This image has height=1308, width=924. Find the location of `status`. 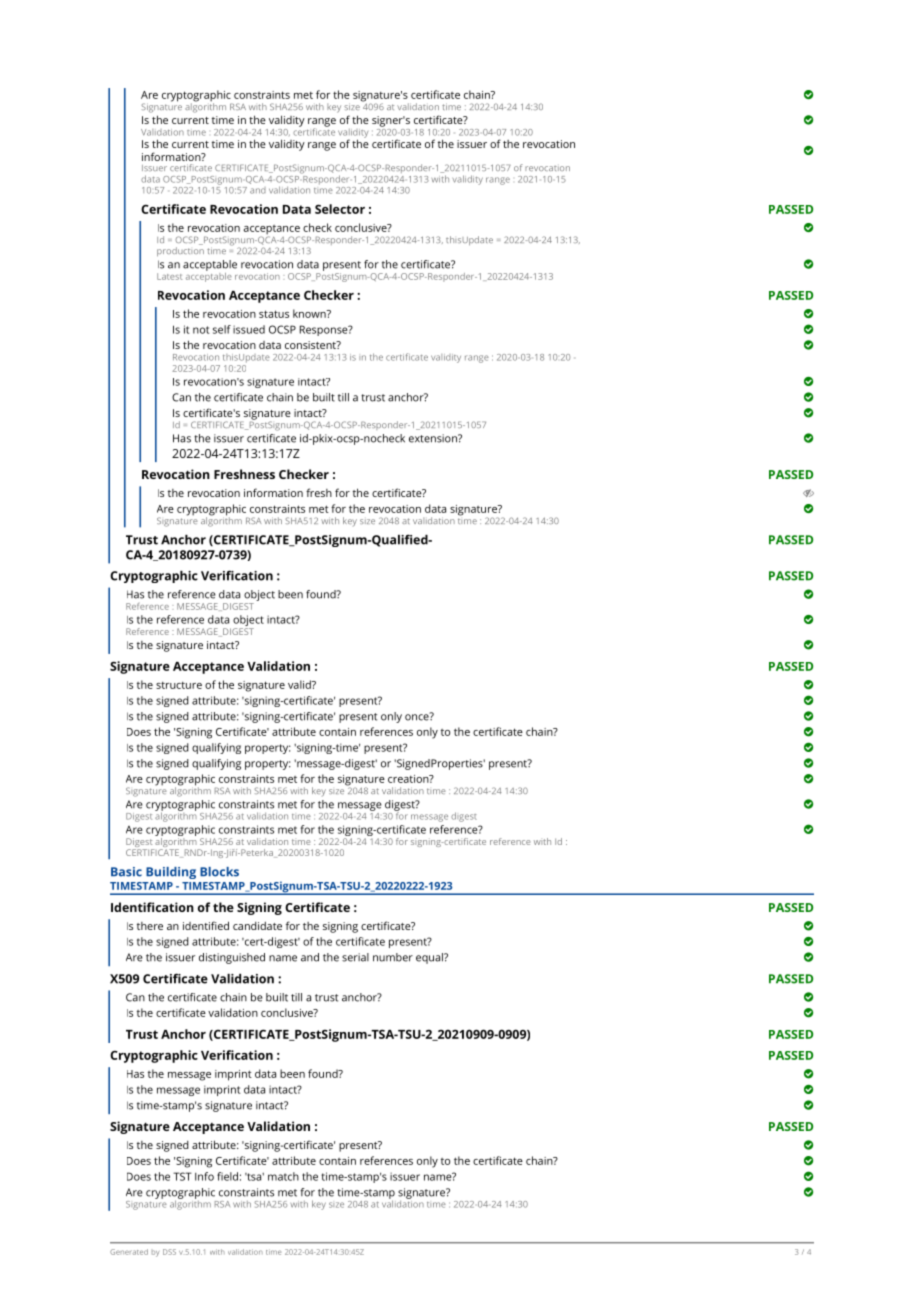

status is located at coordinates (274, 314).
